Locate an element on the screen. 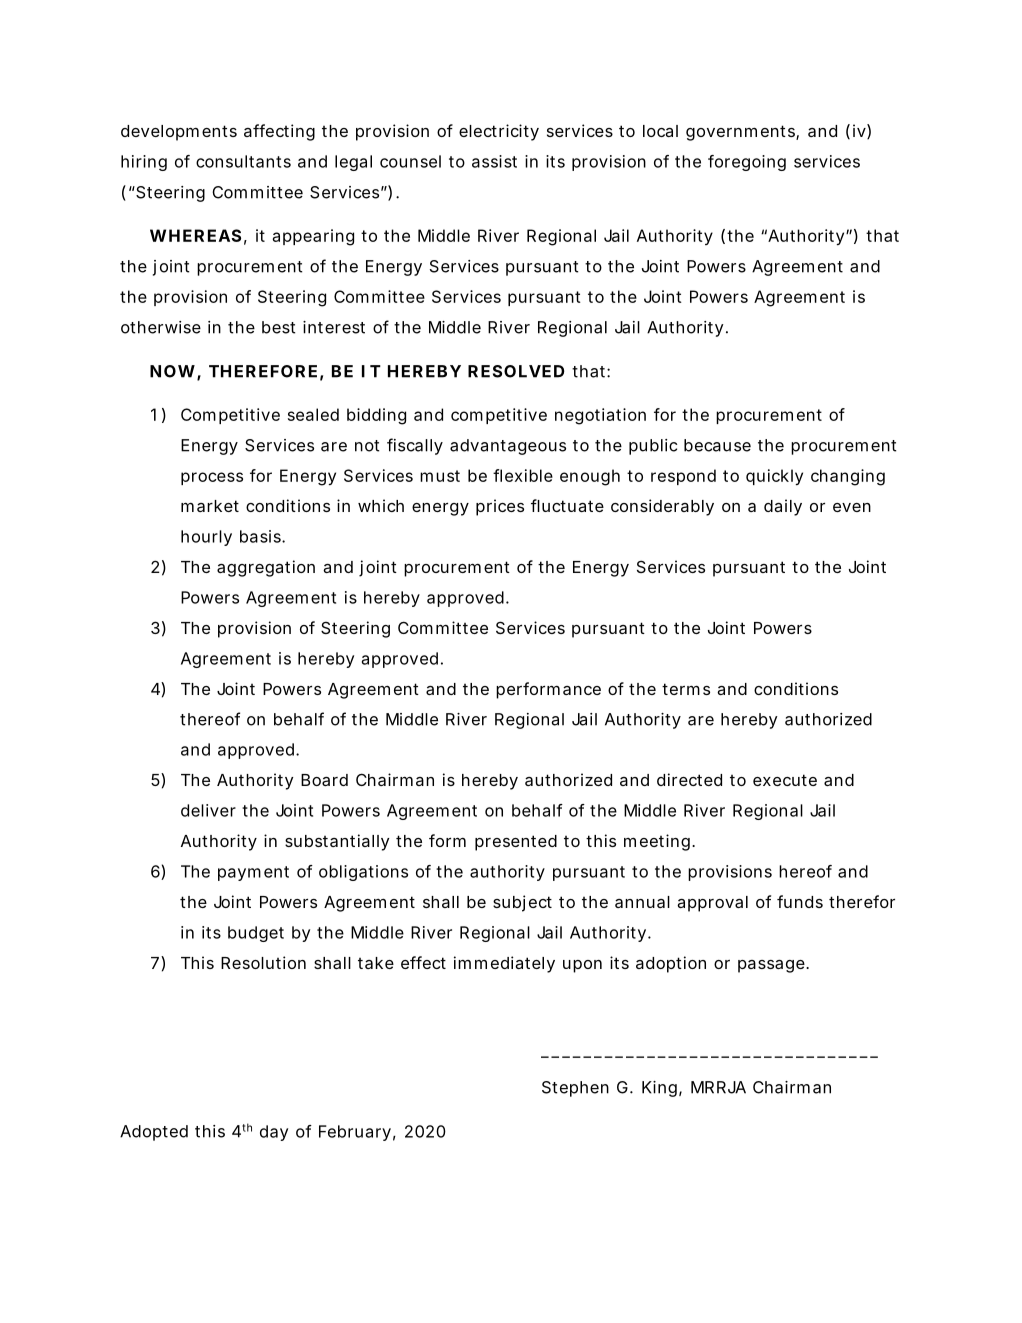 The image size is (1022, 1323). prices is located at coordinates (500, 507).
